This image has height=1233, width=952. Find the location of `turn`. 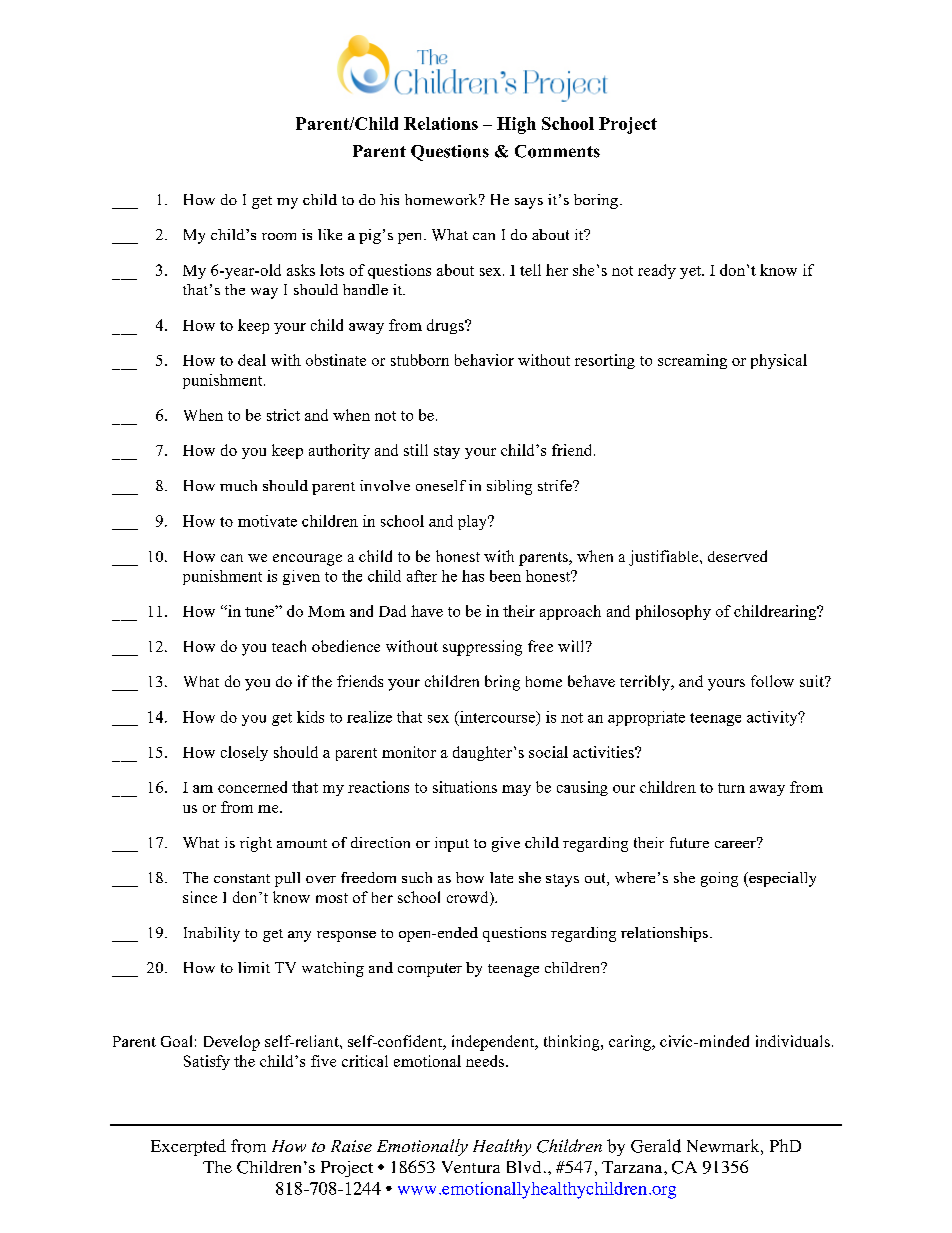

turn is located at coordinates (731, 788).
